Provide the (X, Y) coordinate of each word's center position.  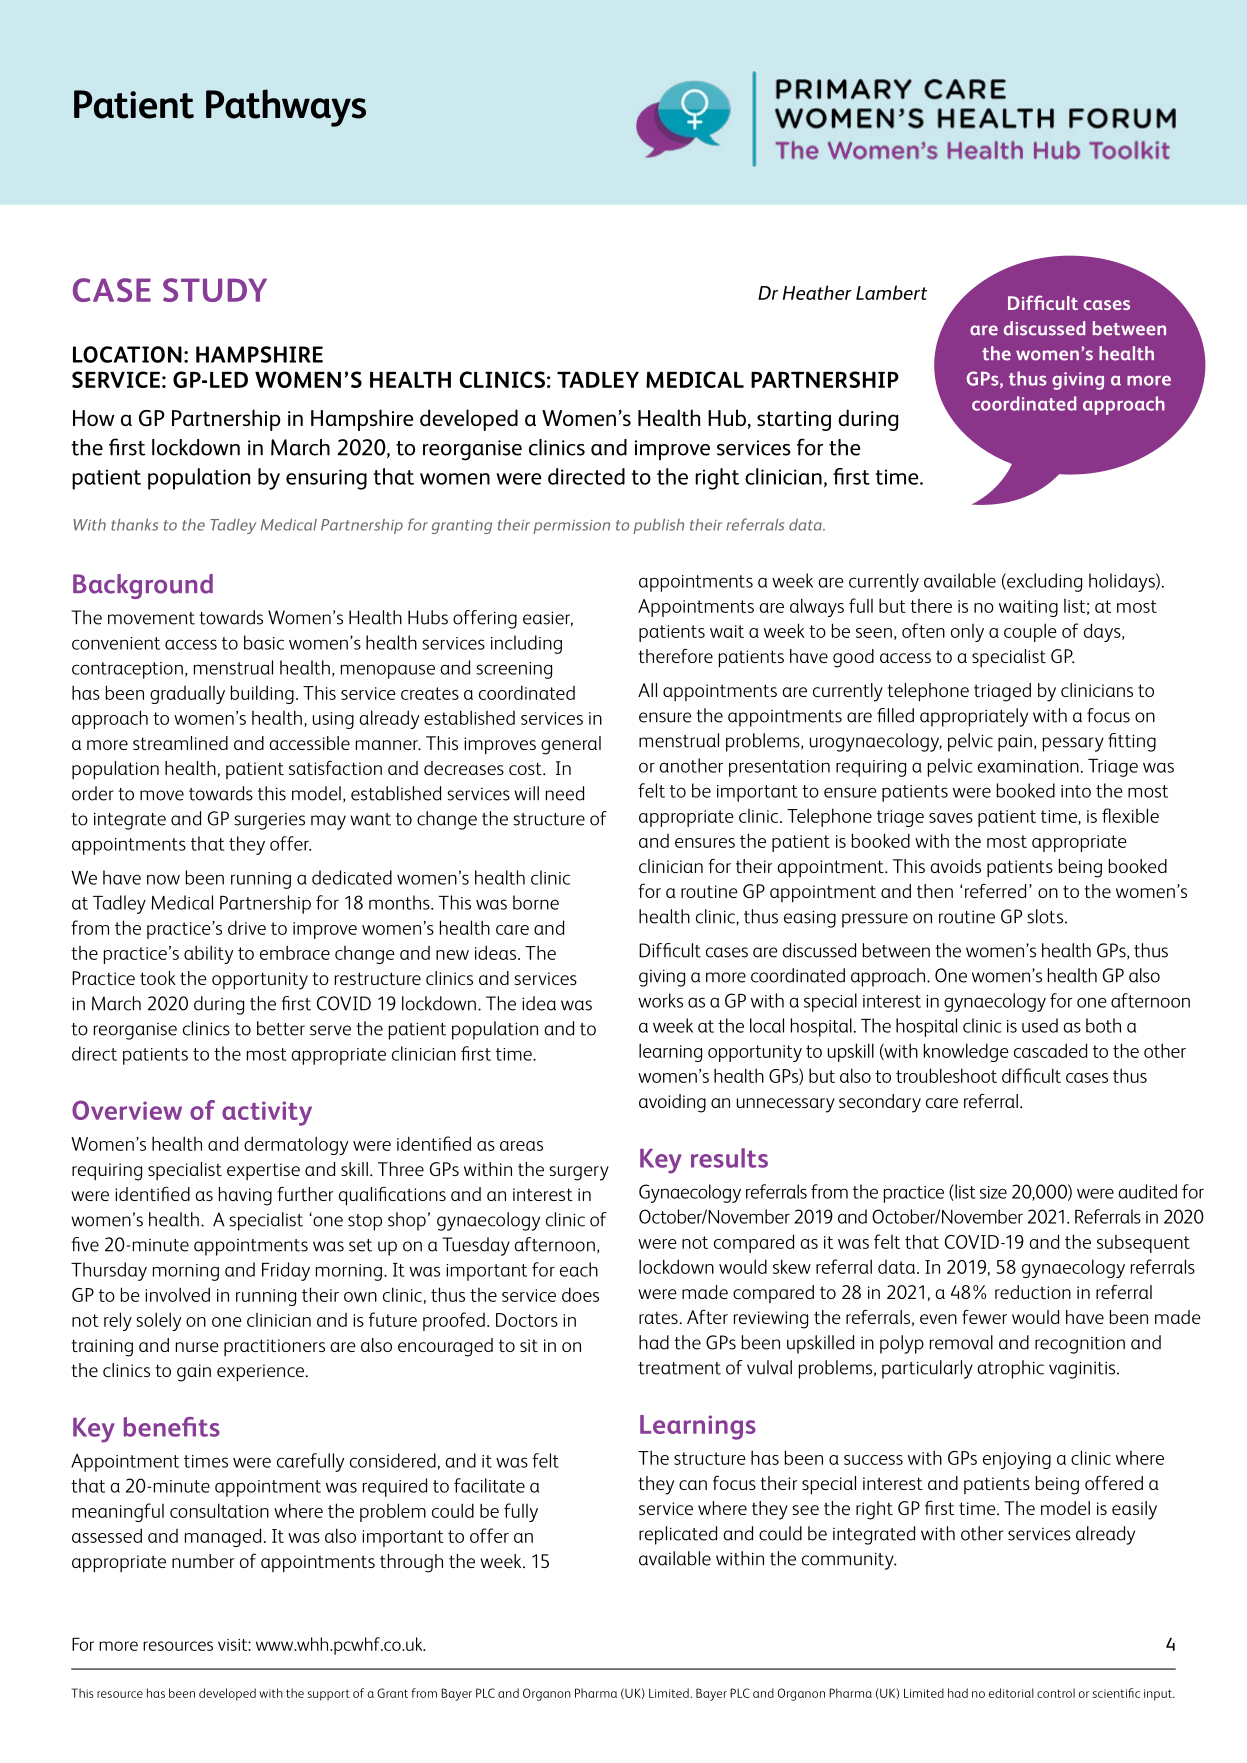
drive (247, 927)
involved (177, 1294)
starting (794, 421)
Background (143, 586)
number (203, 1561)
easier (548, 619)
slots (1045, 916)
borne (536, 902)
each (579, 1269)
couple (1030, 632)
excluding (1043, 582)
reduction (1033, 1292)
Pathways (286, 108)
